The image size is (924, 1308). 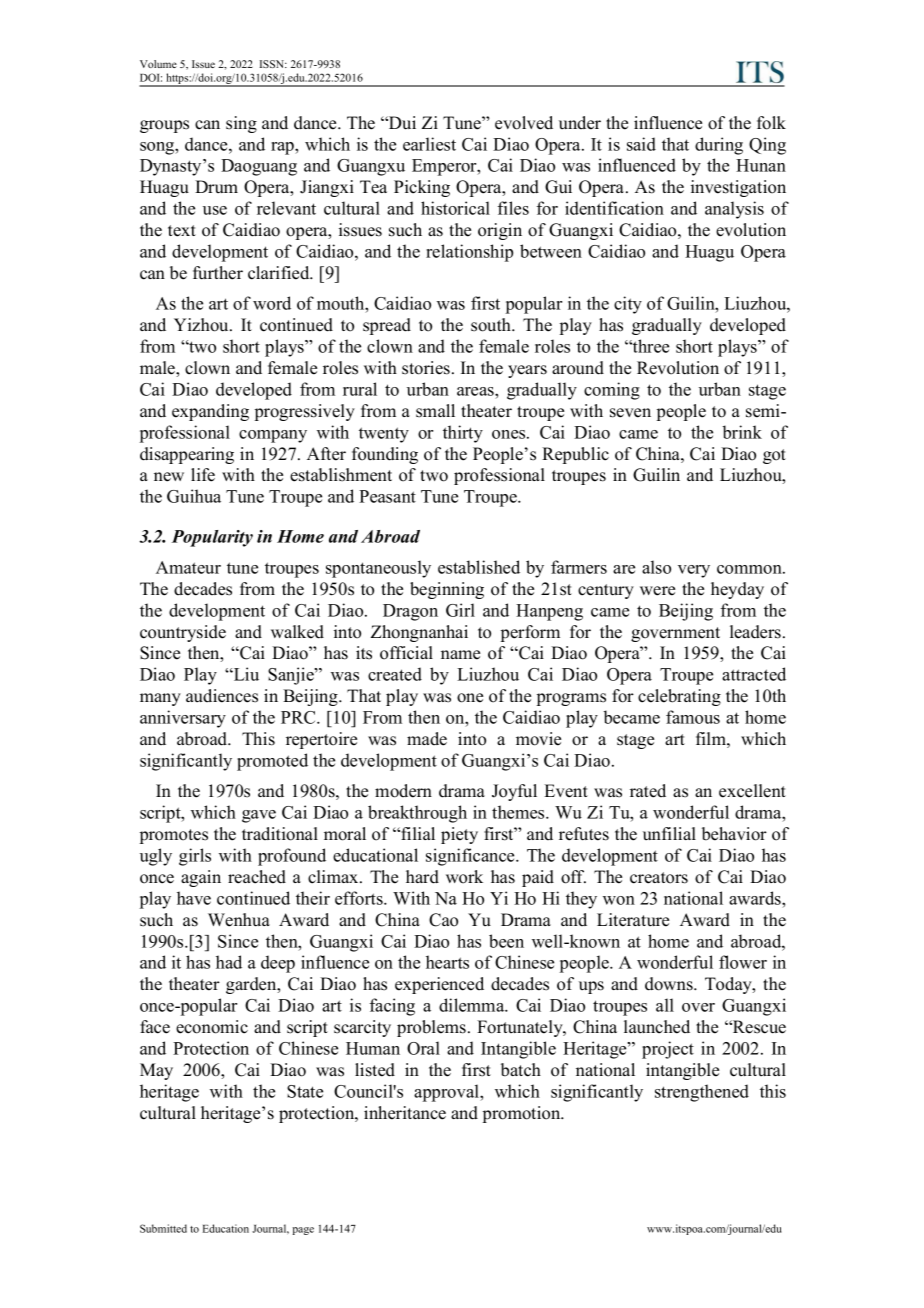 What do you see at coordinates (241, 124) in the document?
I see `sing` at bounding box center [241, 124].
